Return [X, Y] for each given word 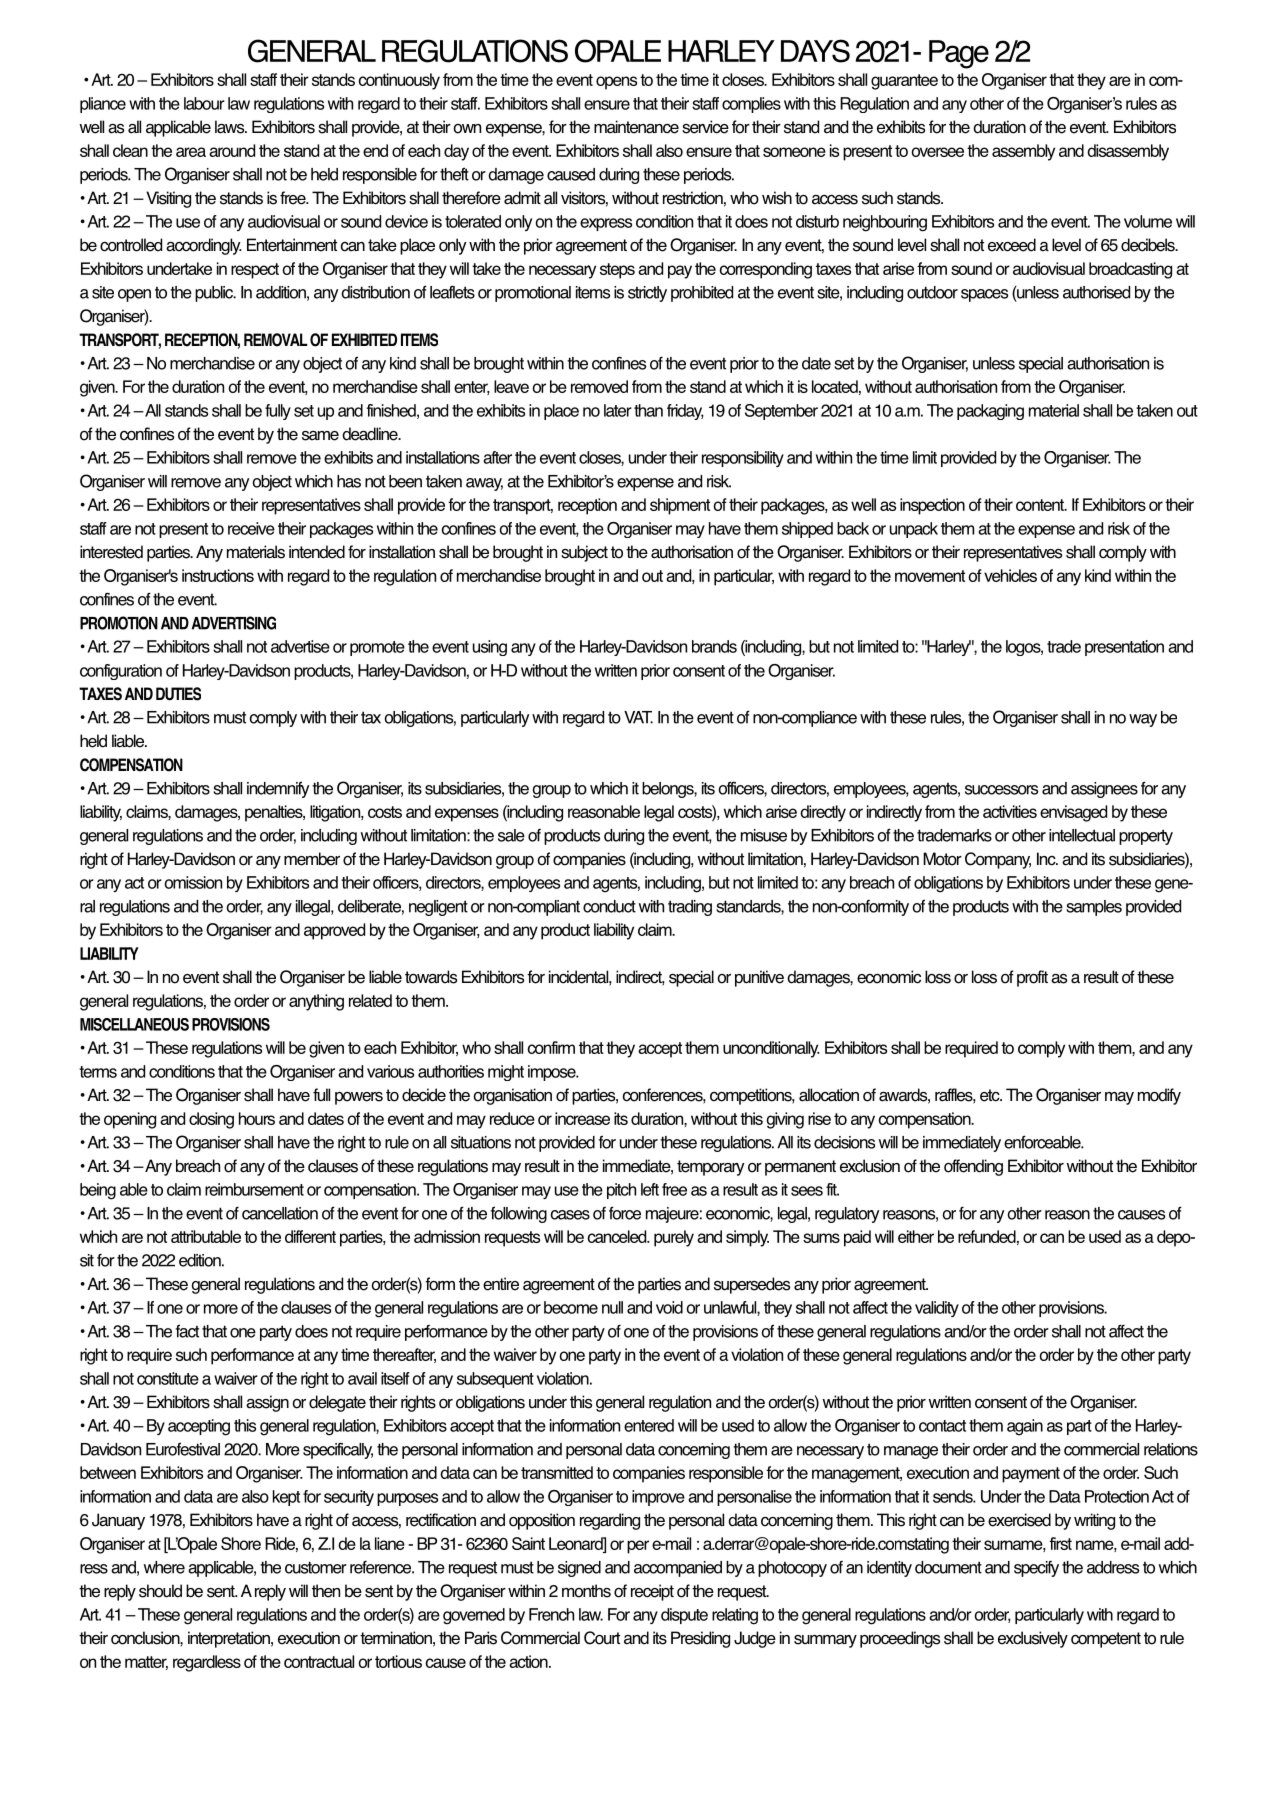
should [160, 1591]
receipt [652, 1592]
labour [204, 103]
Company [998, 860]
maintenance [636, 127]
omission [193, 882]
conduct [609, 906]
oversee [937, 152]
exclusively [1033, 1639]
